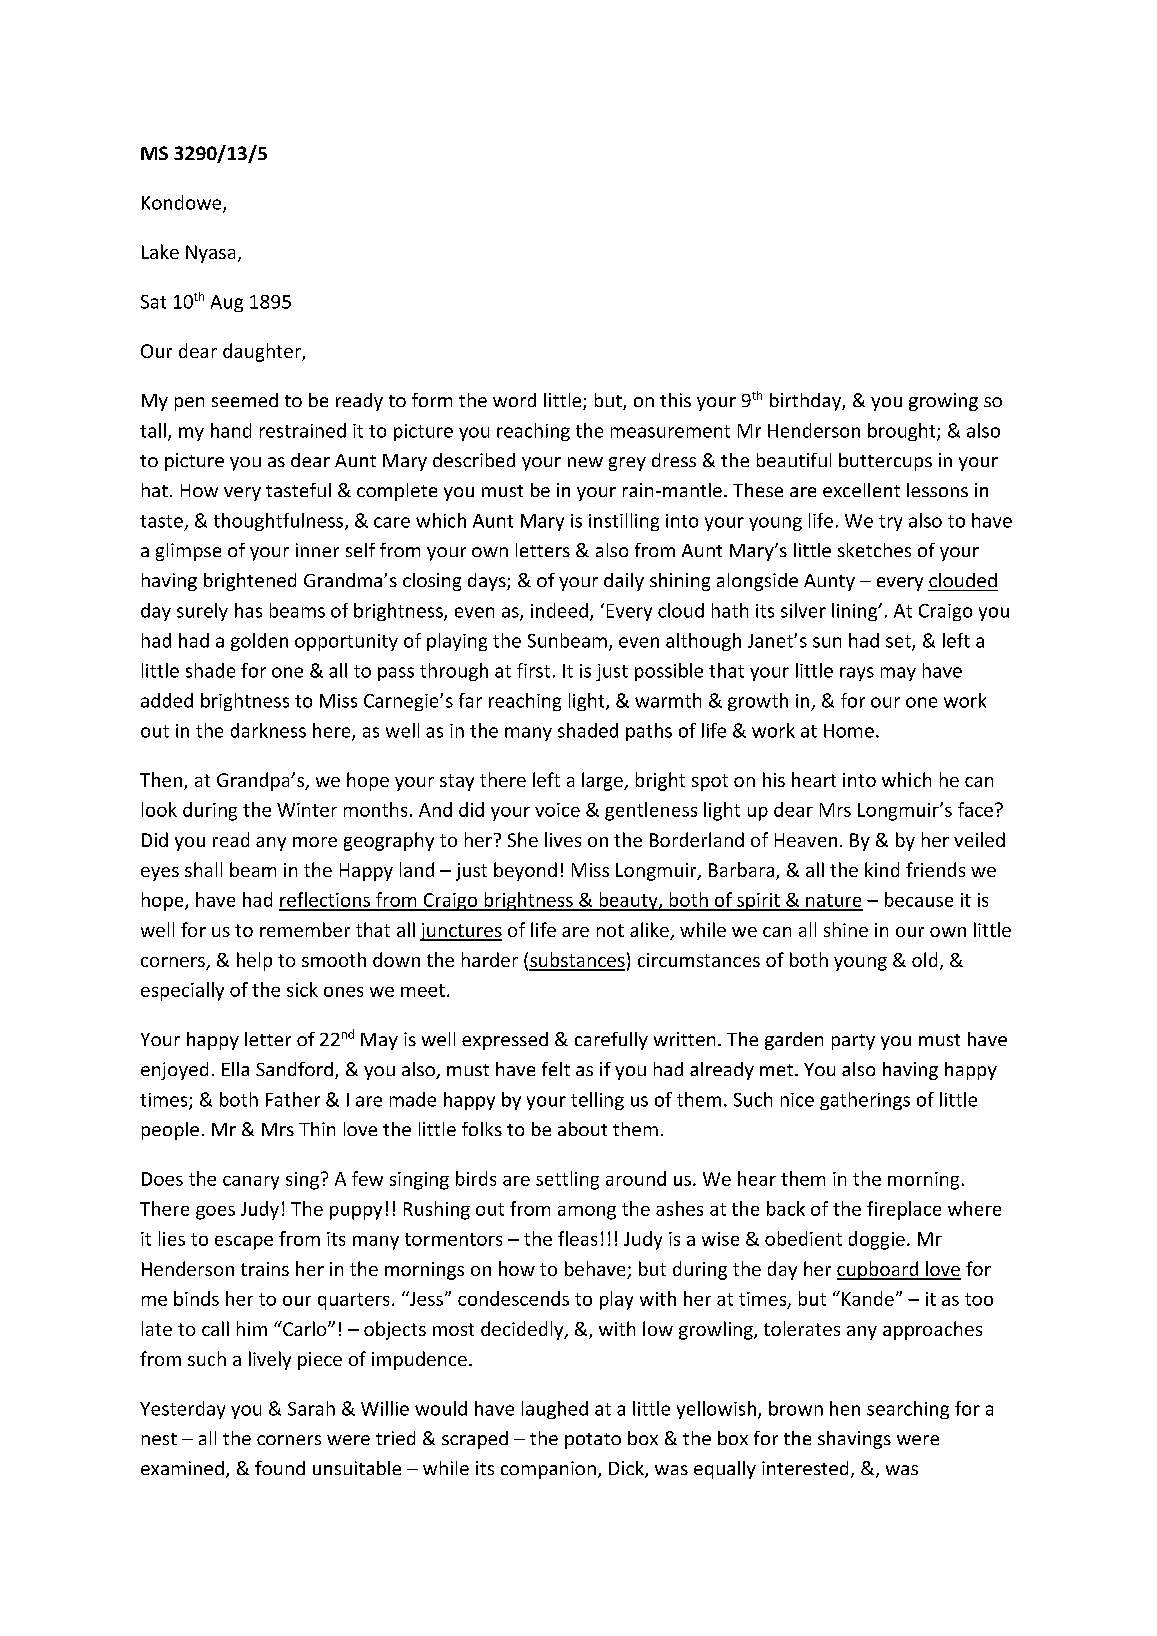  I want to click on growing, so click(943, 402).
